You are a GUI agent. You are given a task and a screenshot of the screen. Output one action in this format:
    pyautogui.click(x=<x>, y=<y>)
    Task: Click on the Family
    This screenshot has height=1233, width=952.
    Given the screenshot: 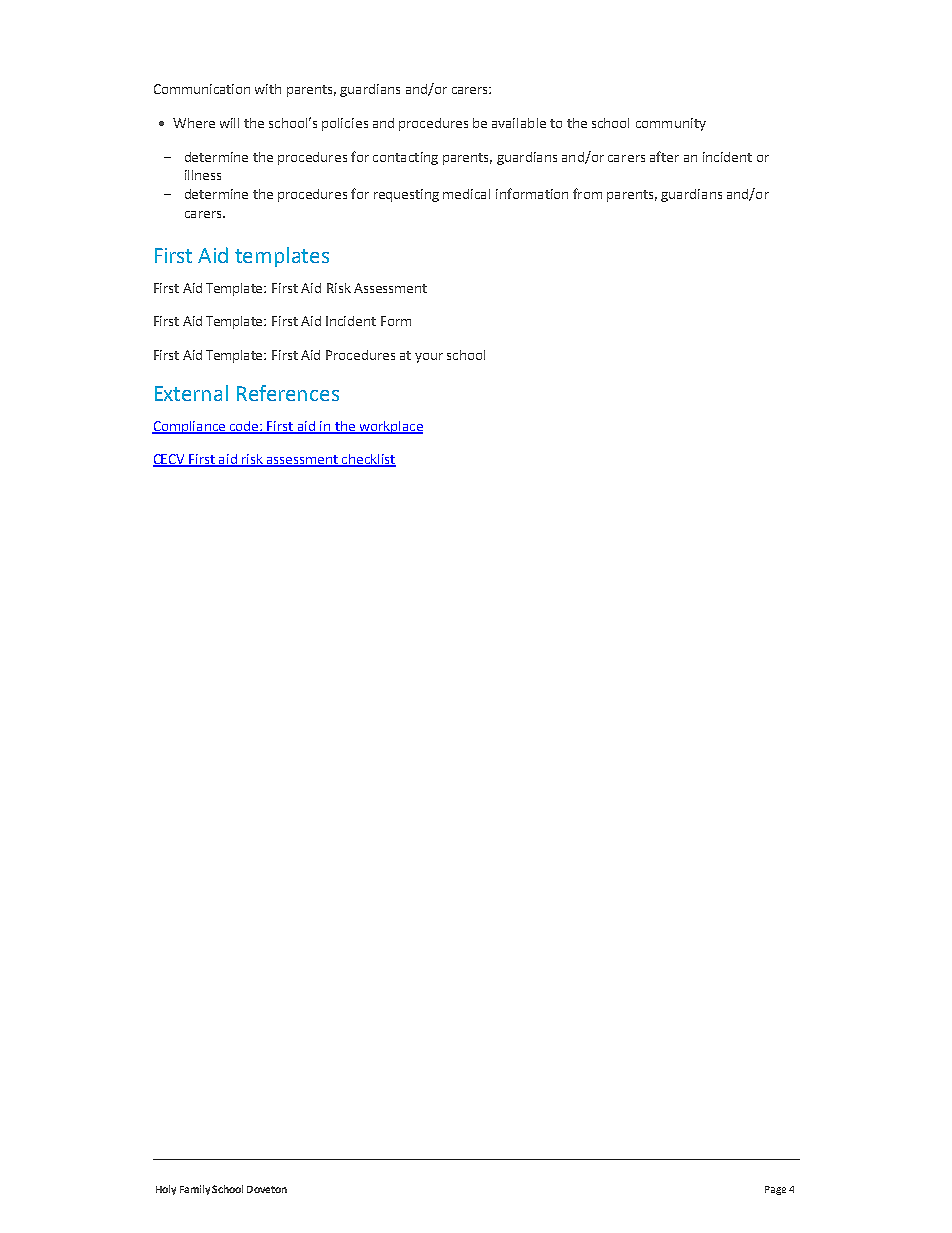 What is the action you would take?
    pyautogui.click(x=195, y=1190)
